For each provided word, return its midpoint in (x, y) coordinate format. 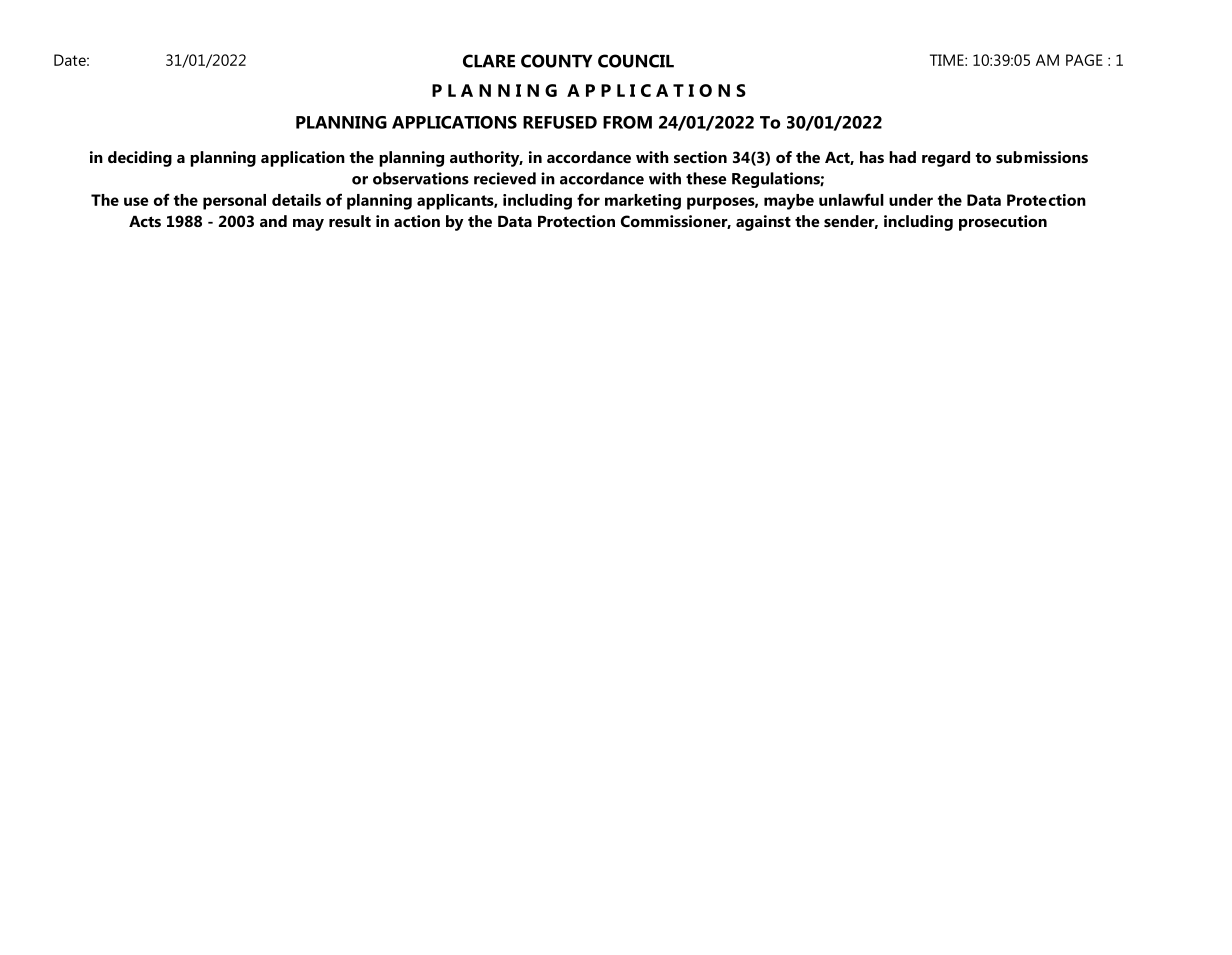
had (902, 157)
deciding (140, 159)
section (700, 157)
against (763, 223)
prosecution (1003, 223)
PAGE (1084, 60)
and (273, 221)
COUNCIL (636, 61)
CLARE (489, 61)
